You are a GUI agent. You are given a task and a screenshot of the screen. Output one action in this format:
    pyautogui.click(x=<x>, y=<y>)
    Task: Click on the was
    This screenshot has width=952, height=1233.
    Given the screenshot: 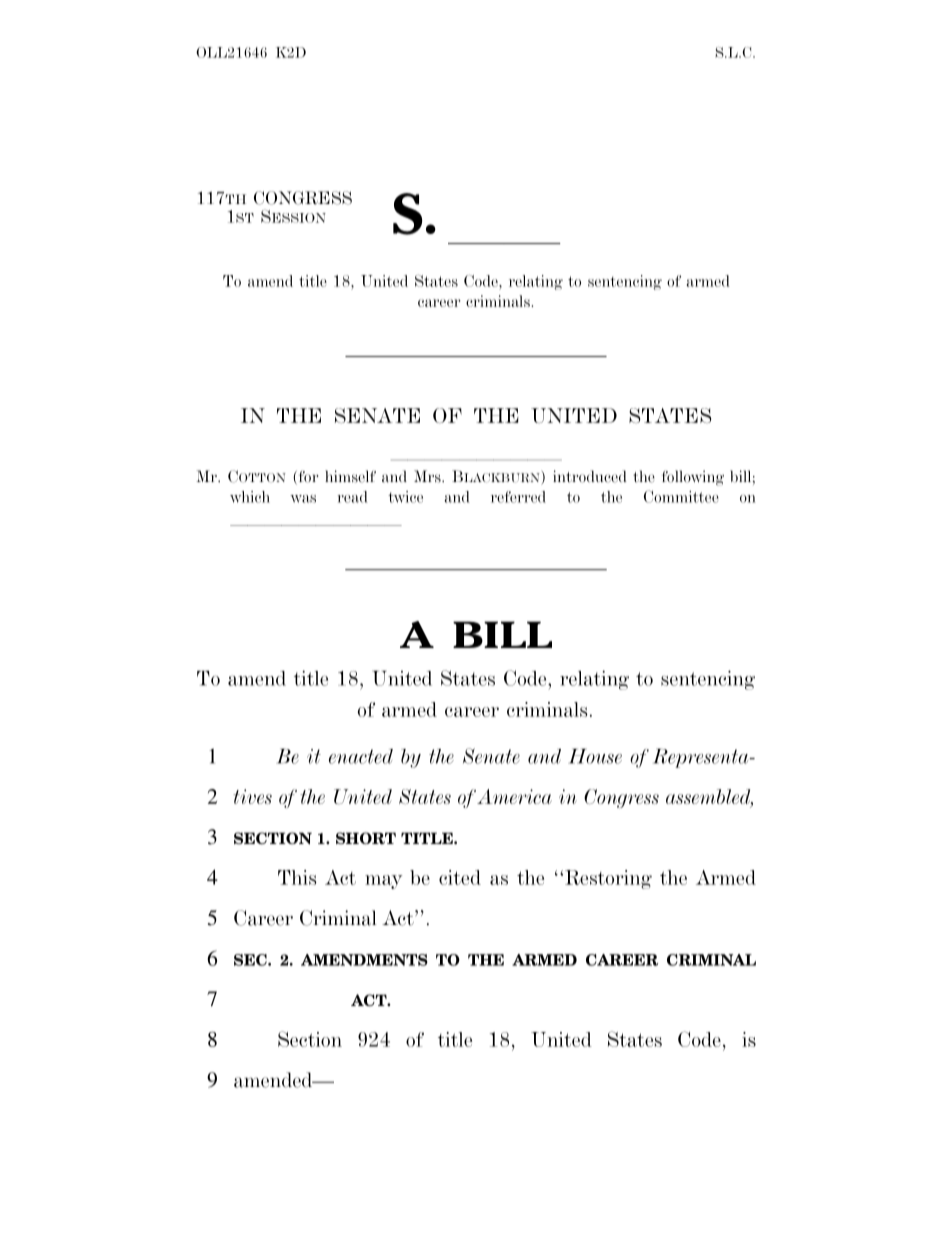 What is the action you would take?
    pyautogui.click(x=303, y=499)
